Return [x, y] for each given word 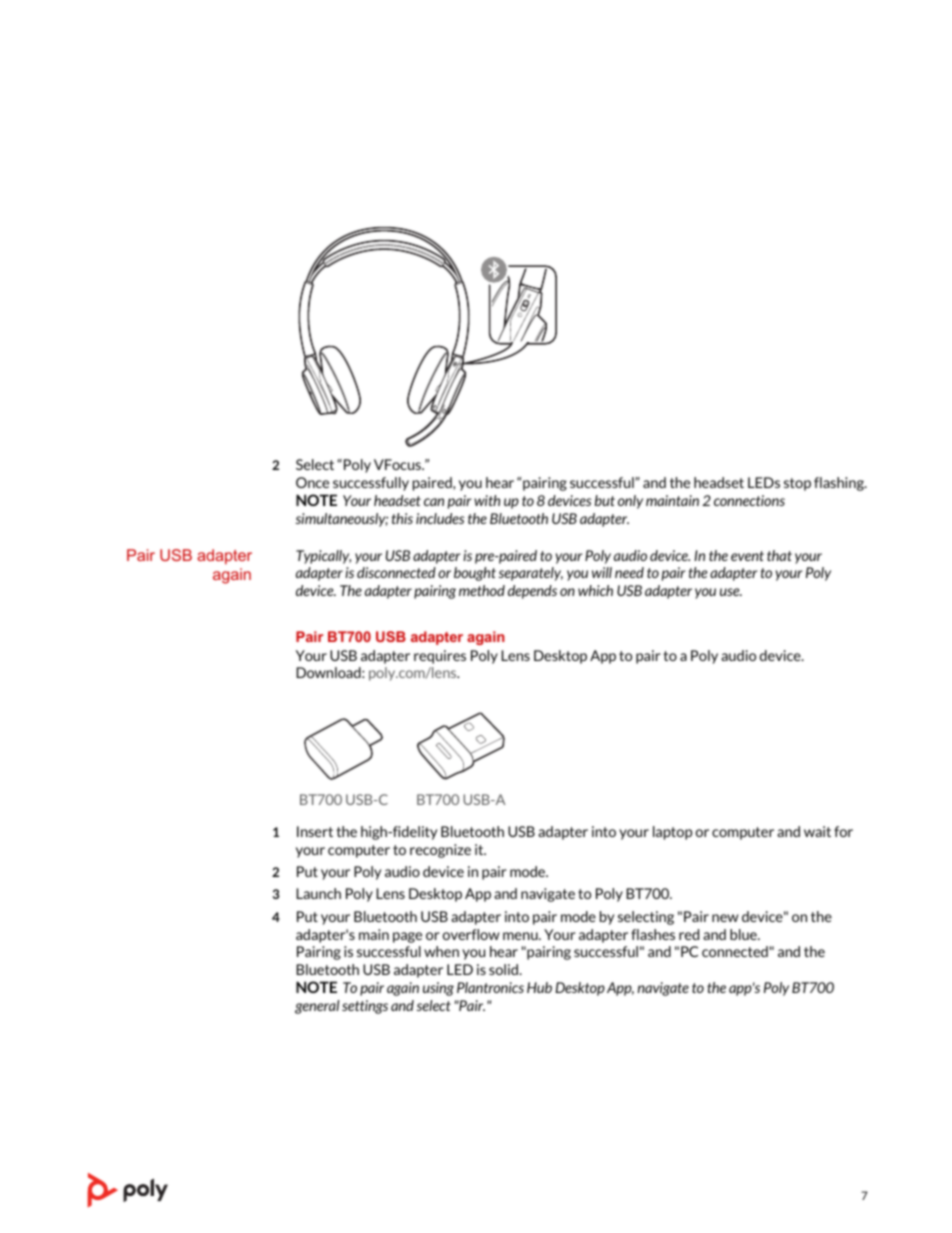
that [779, 555]
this [402, 518]
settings [365, 1007]
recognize [440, 851]
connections [749, 500]
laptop [672, 833]
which [595, 590]
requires [440, 657]
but [605, 500]
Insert [315, 831]
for [843, 831]
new [725, 918]
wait [817, 831]
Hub [539, 987]
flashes [653, 934]
